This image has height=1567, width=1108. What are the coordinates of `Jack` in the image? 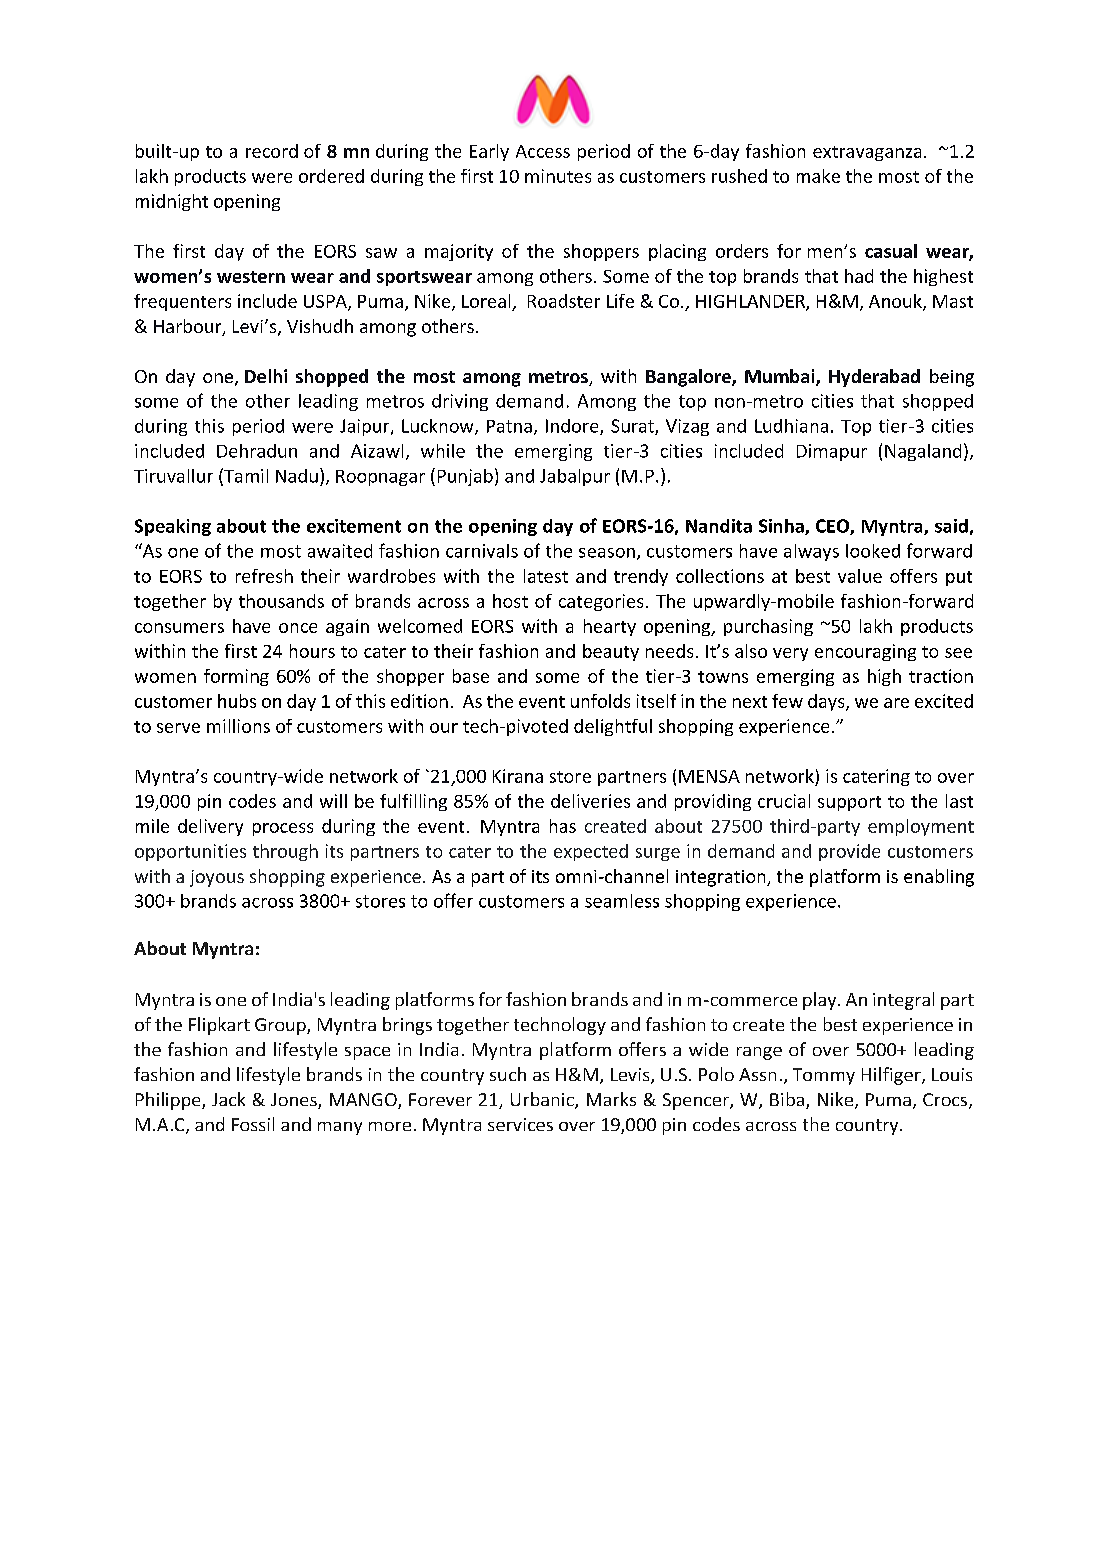 It's located at (228, 1099).
